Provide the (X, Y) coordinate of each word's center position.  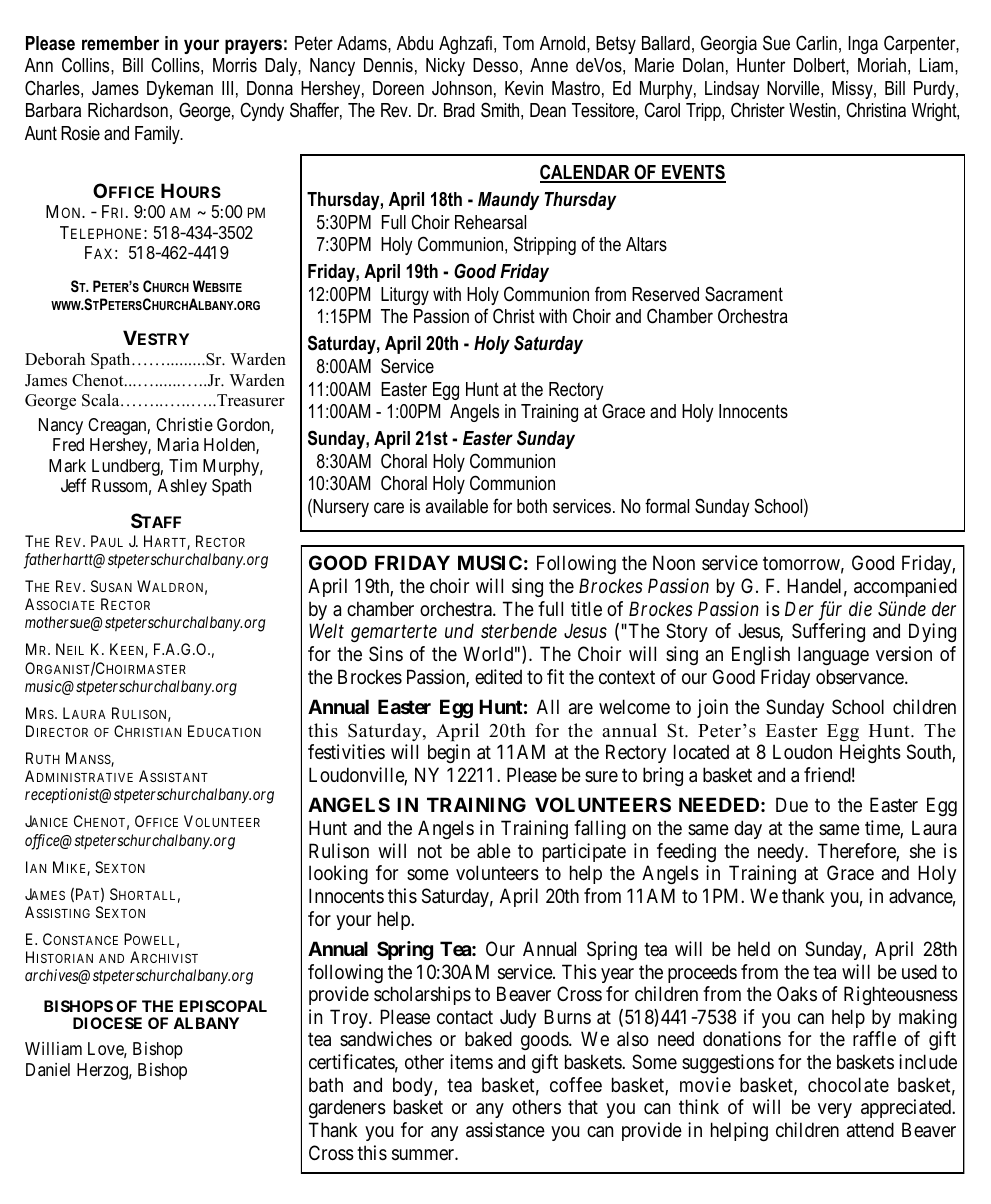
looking (338, 874)
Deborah (55, 359)
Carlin (816, 43)
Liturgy (405, 296)
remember (120, 43)
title (586, 608)
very (835, 1110)
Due (792, 805)
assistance (505, 1130)
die (860, 608)
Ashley (182, 487)
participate (584, 852)
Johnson (462, 88)
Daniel (48, 1069)
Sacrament (744, 294)
